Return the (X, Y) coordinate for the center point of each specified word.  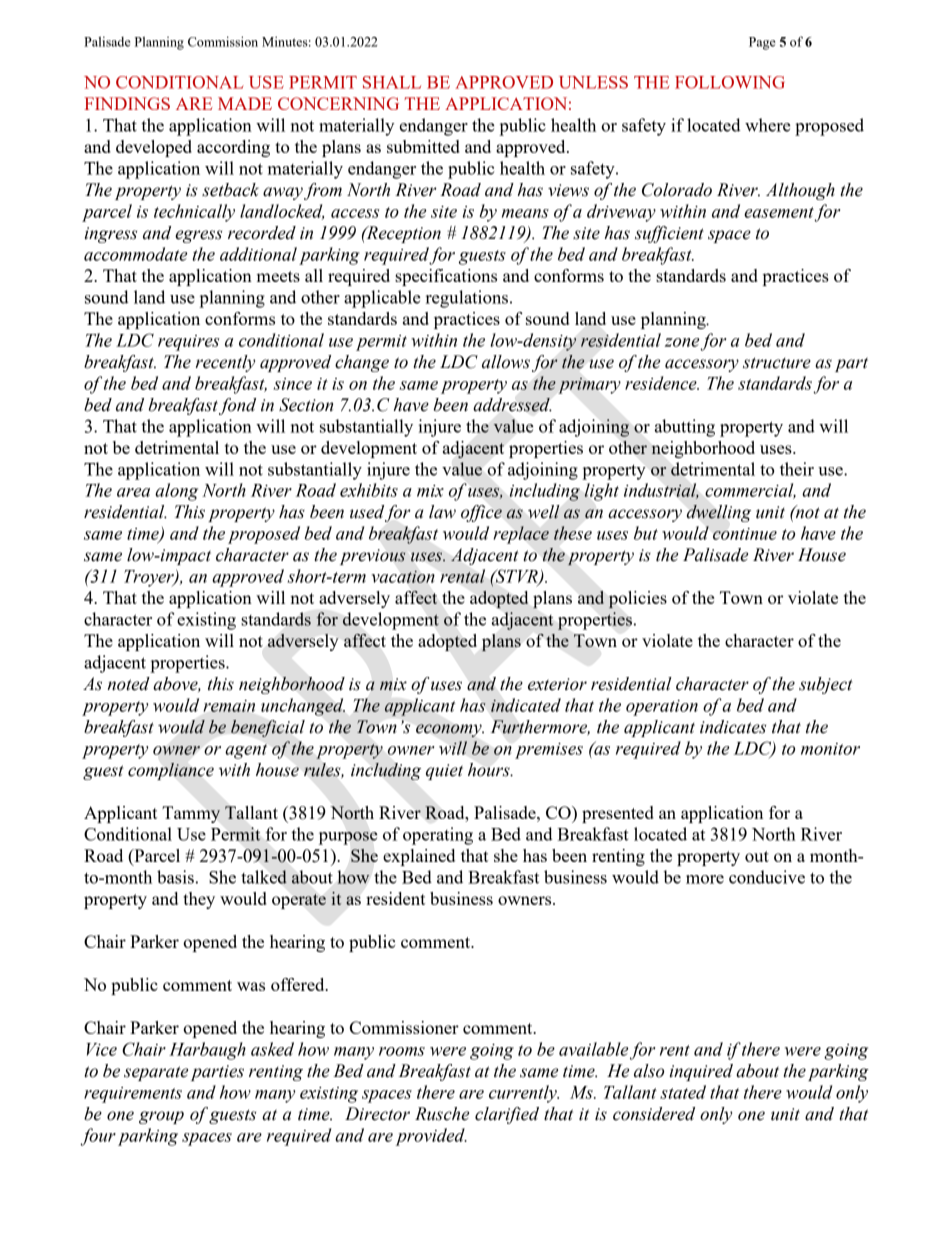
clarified (507, 1115)
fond (237, 406)
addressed (512, 405)
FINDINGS (127, 103)
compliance (171, 771)
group (161, 1117)
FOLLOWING (730, 82)
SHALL (392, 82)
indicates (733, 727)
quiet (444, 772)
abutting (685, 428)
